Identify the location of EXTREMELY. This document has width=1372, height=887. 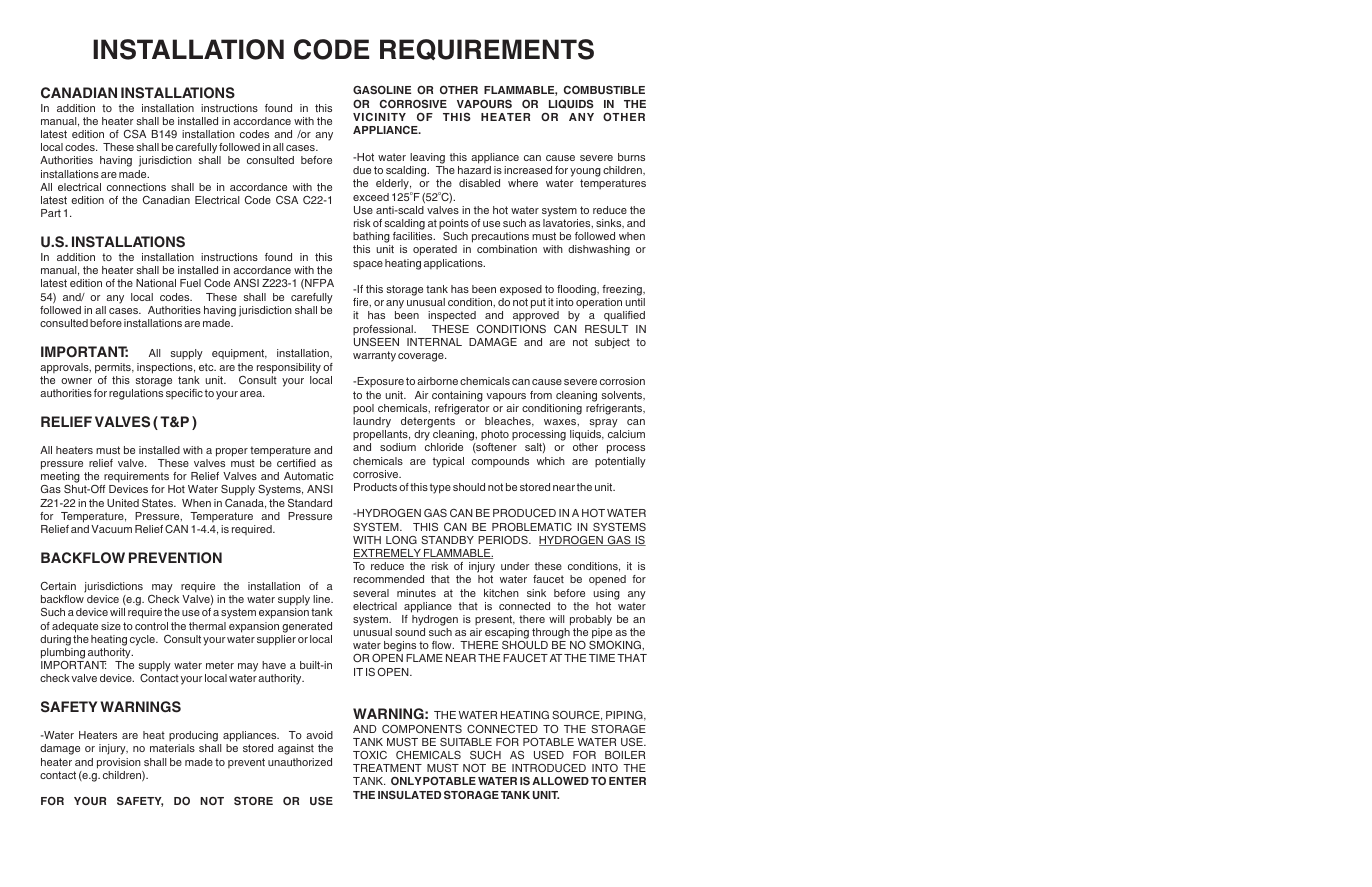
(388, 554).
